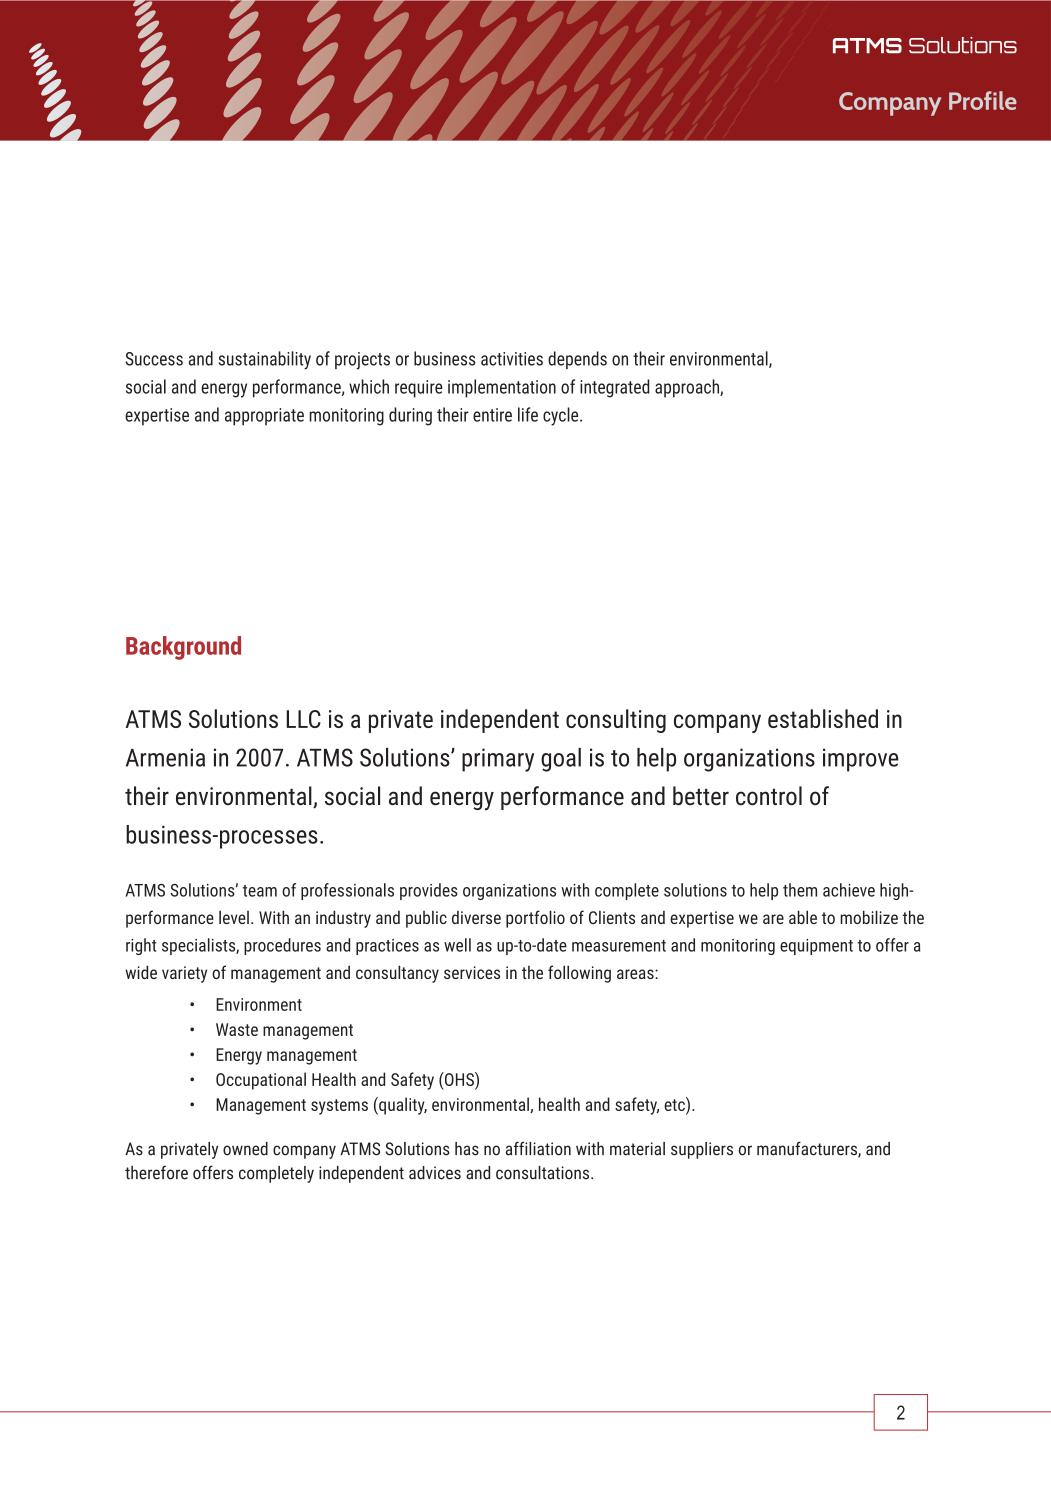  What do you see at coordinates (265, 360) in the screenshot?
I see `sustainability` at bounding box center [265, 360].
